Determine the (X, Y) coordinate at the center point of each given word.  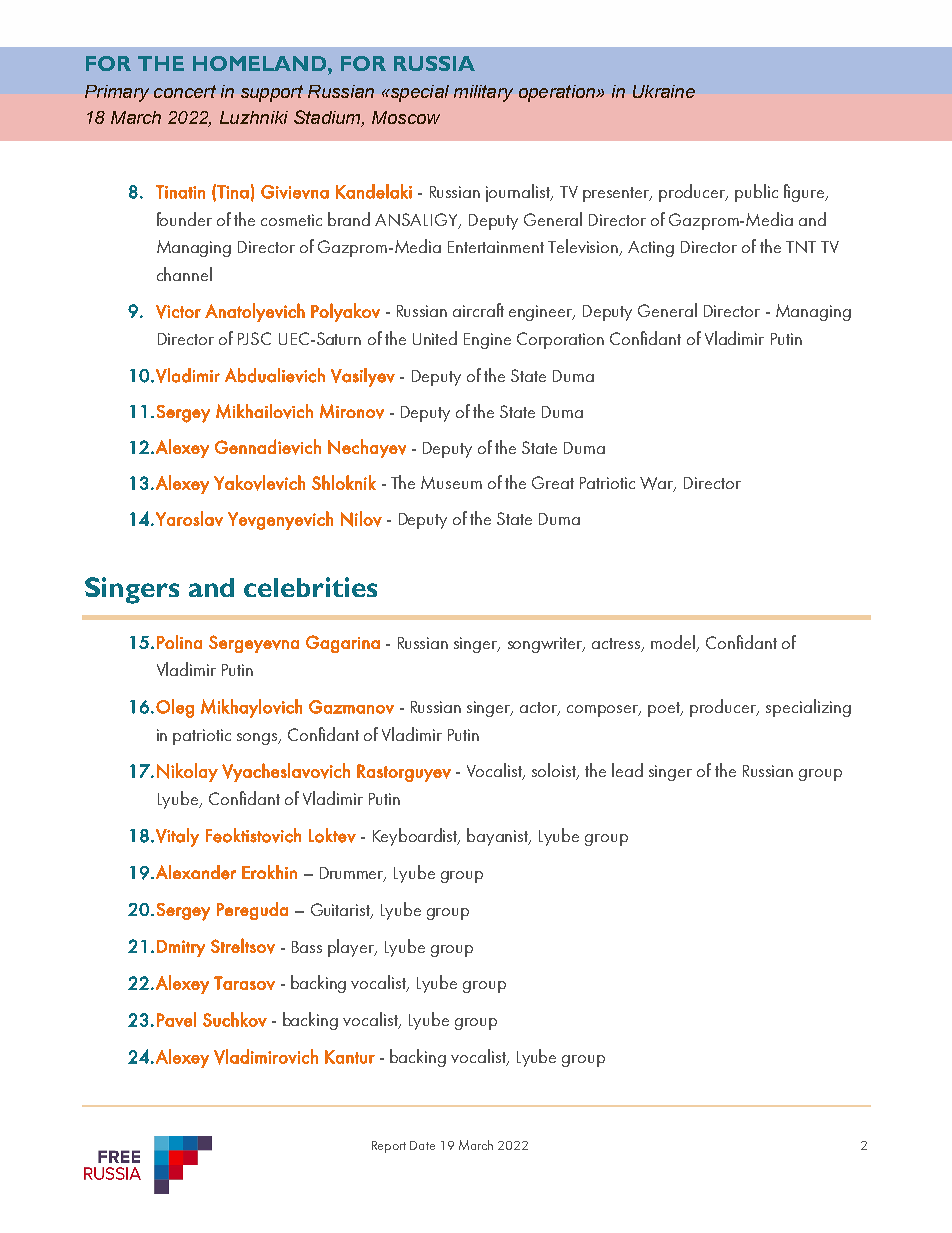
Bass (307, 947)
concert (185, 91)
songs (258, 739)
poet (665, 709)
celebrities (310, 587)
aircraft (478, 310)
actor (540, 709)
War (658, 484)
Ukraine (664, 91)
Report (389, 1147)
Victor (178, 312)
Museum (451, 482)
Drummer (353, 874)
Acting (651, 249)
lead (627, 770)
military (483, 93)
